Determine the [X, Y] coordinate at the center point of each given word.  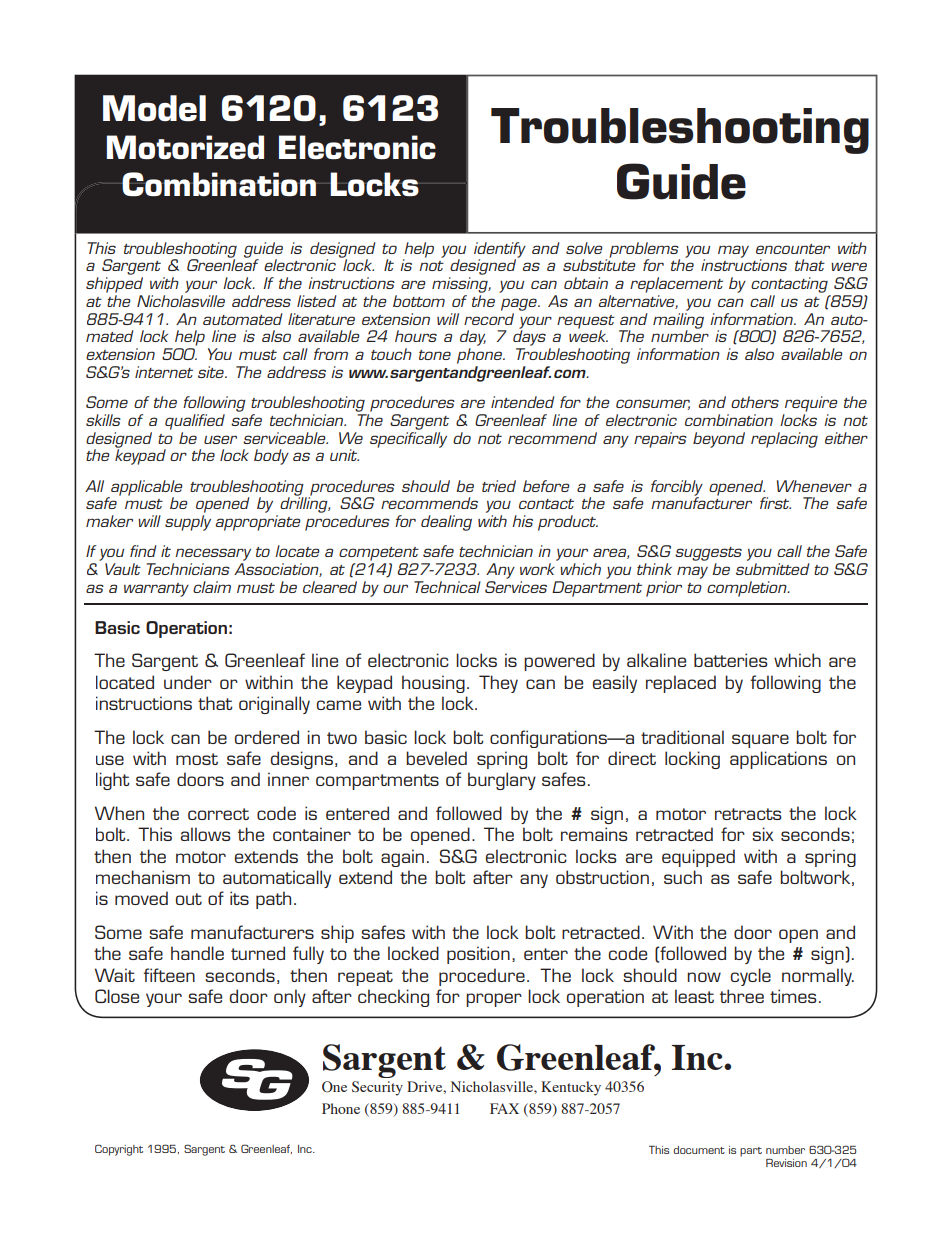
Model [154, 108]
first [775, 503]
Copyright [119, 1150]
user [220, 439]
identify [500, 251]
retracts [748, 814]
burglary [502, 781]
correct [218, 814]
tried [499, 486]
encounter [793, 249]
